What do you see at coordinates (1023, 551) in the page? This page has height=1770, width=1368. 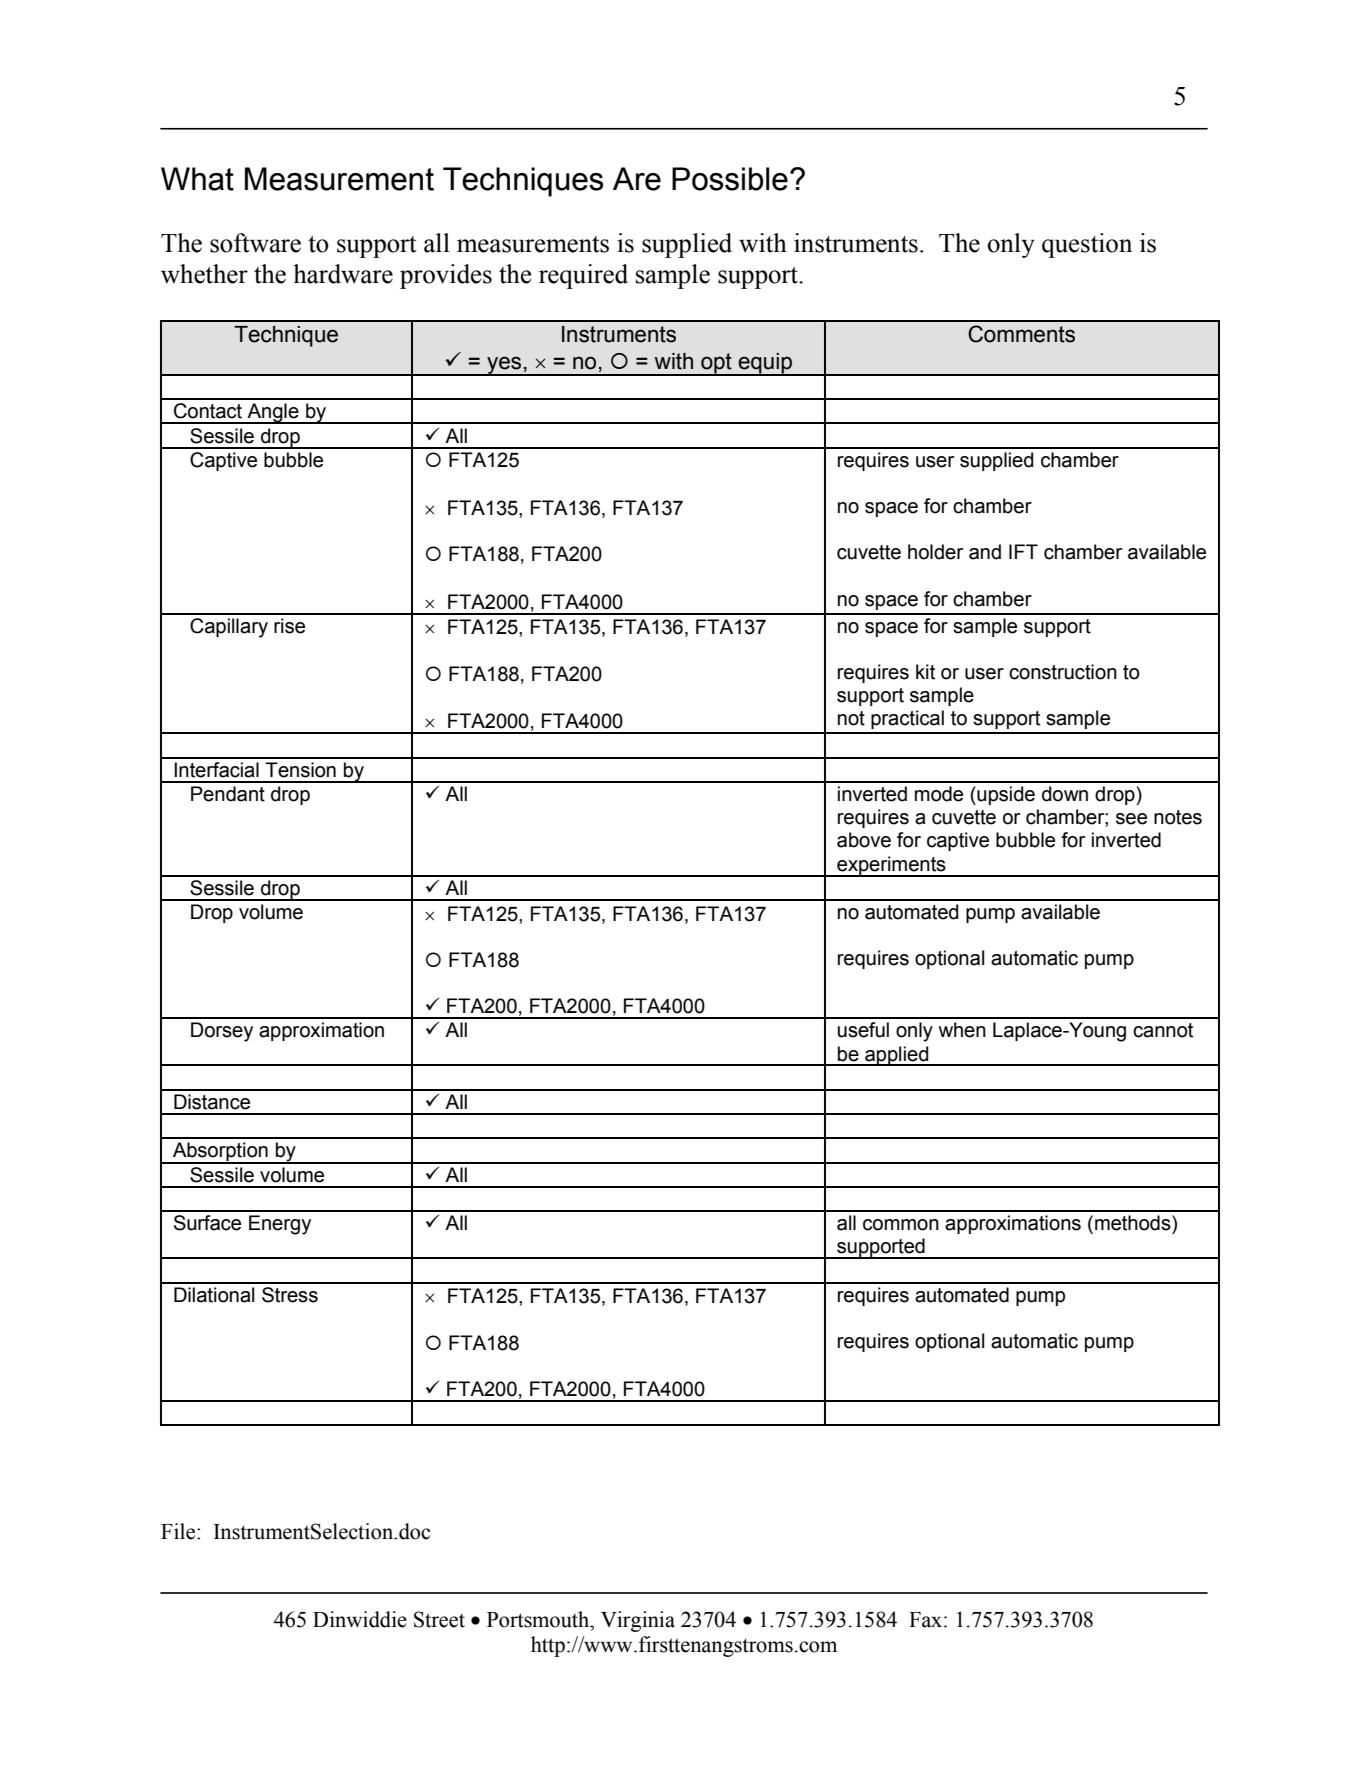 I see `IFT` at bounding box center [1023, 551].
